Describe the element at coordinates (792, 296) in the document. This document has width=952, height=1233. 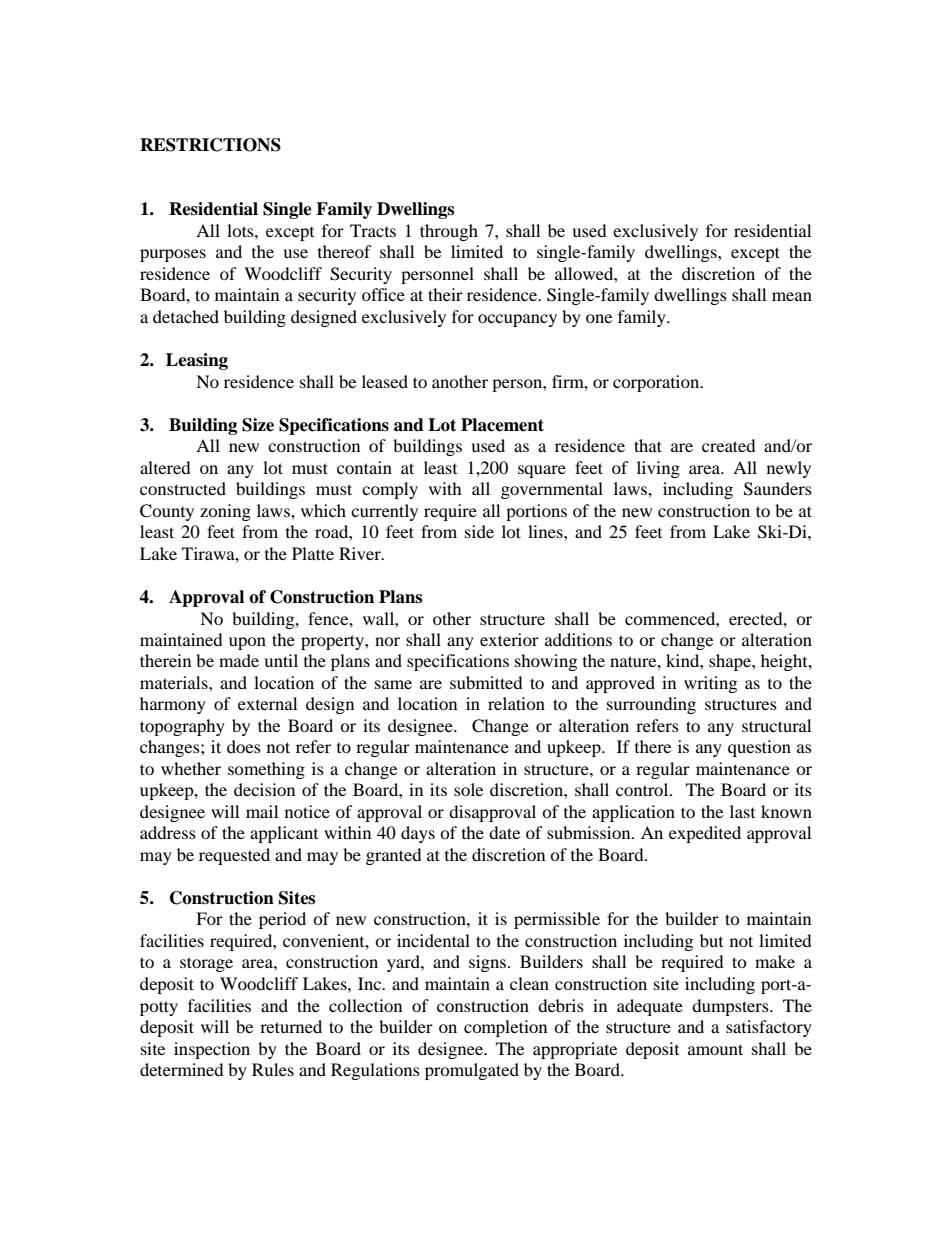
I see `mean` at that location.
